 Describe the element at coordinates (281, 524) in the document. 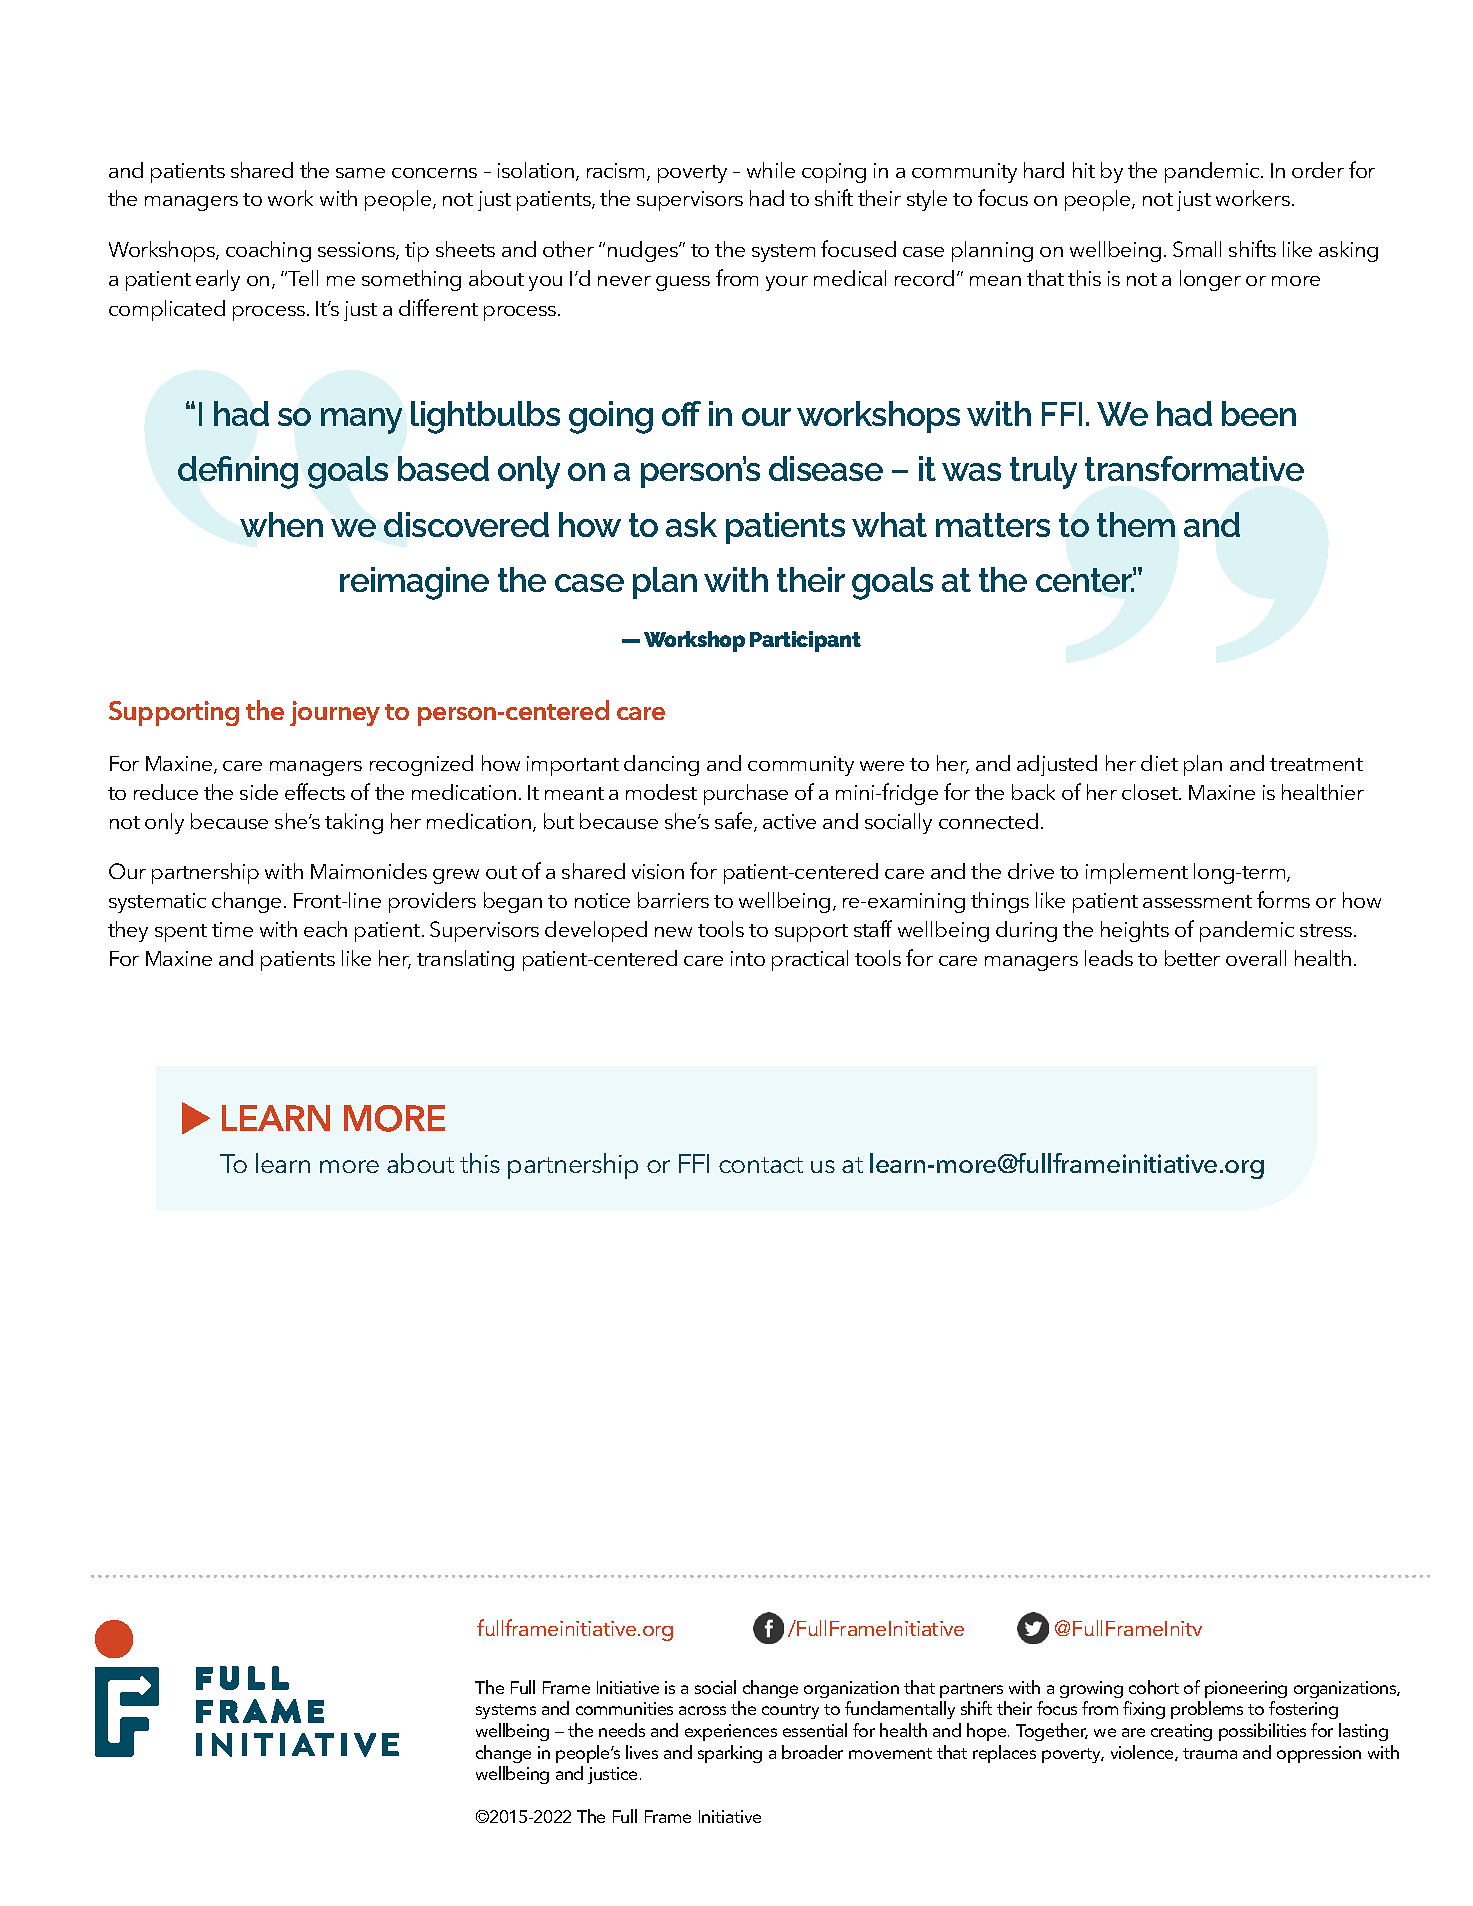

I see `when` at that location.
